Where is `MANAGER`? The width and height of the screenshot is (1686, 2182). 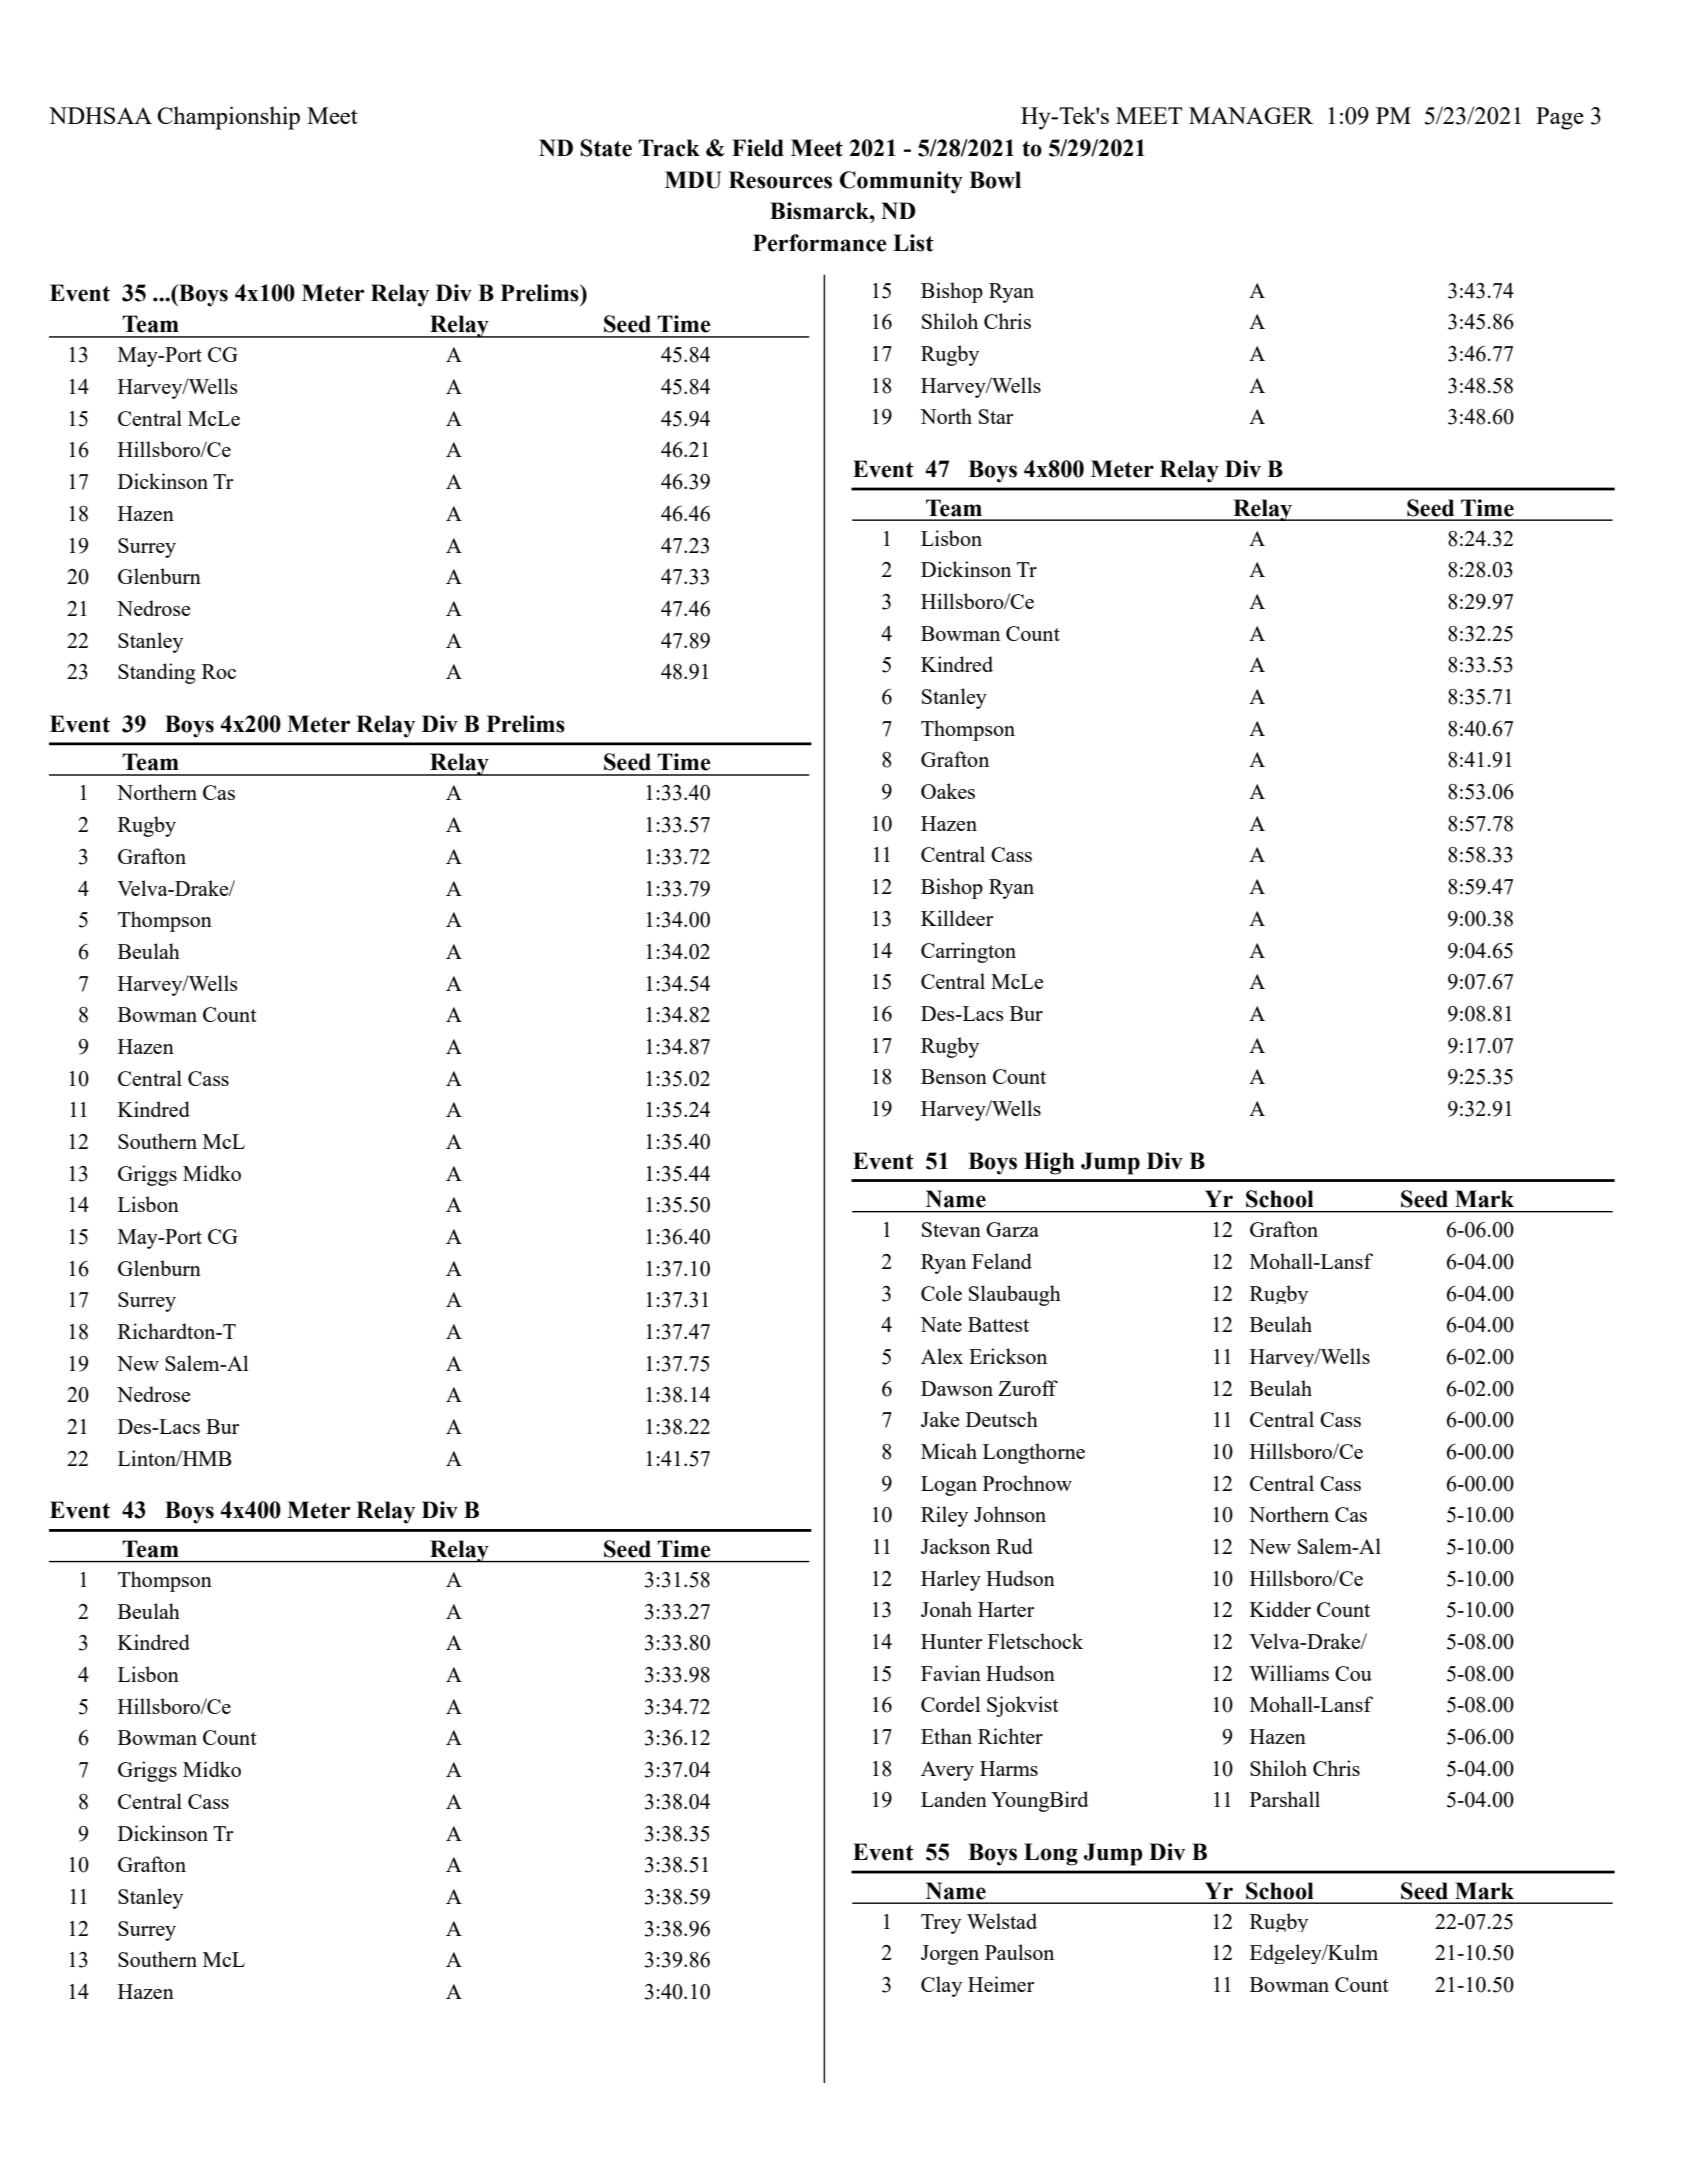
MANAGER is located at coordinates (1251, 115).
